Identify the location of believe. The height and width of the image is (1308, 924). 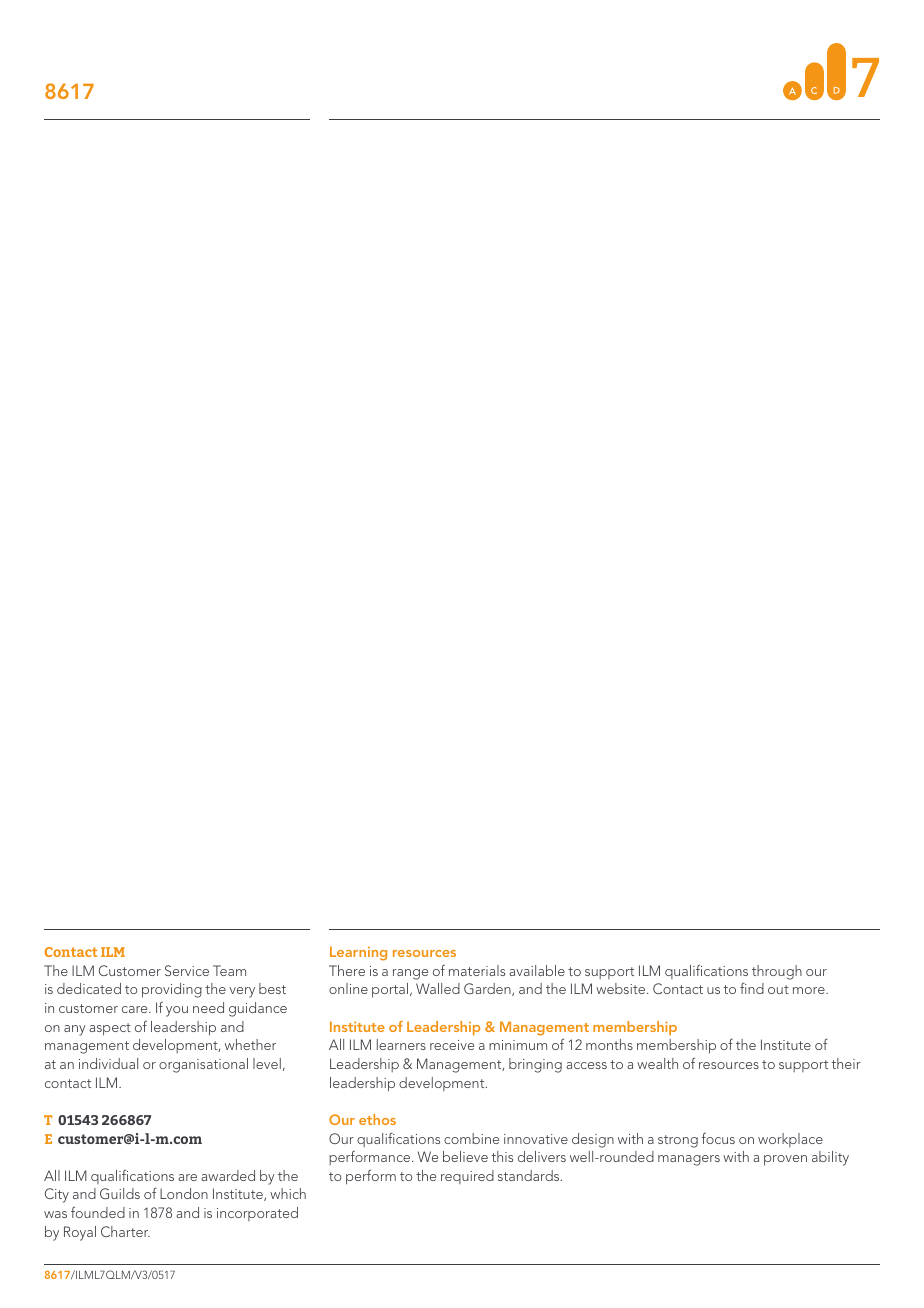
(465, 1156).
